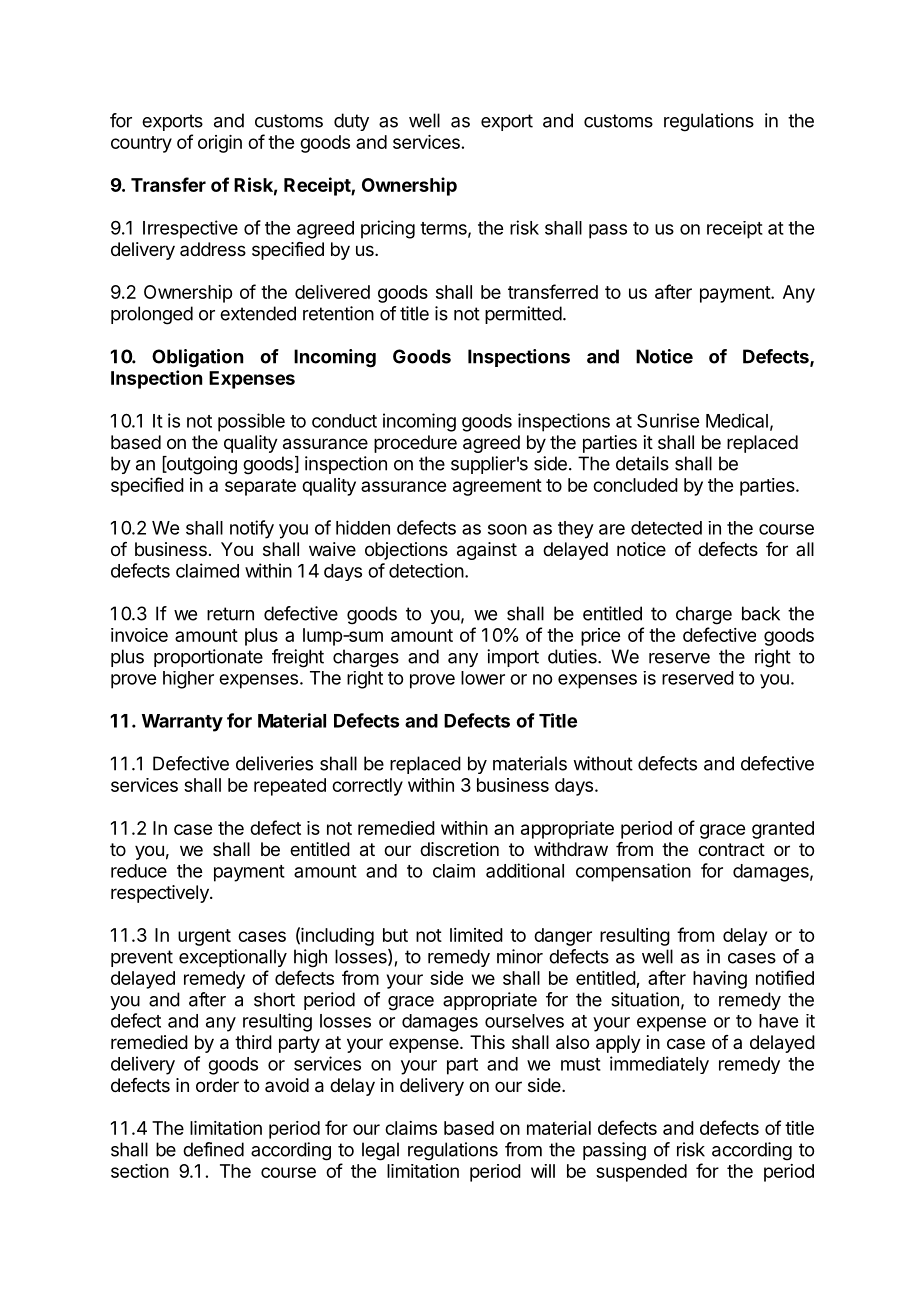  What do you see at coordinates (476, 935) in the image?
I see `limited` at bounding box center [476, 935].
